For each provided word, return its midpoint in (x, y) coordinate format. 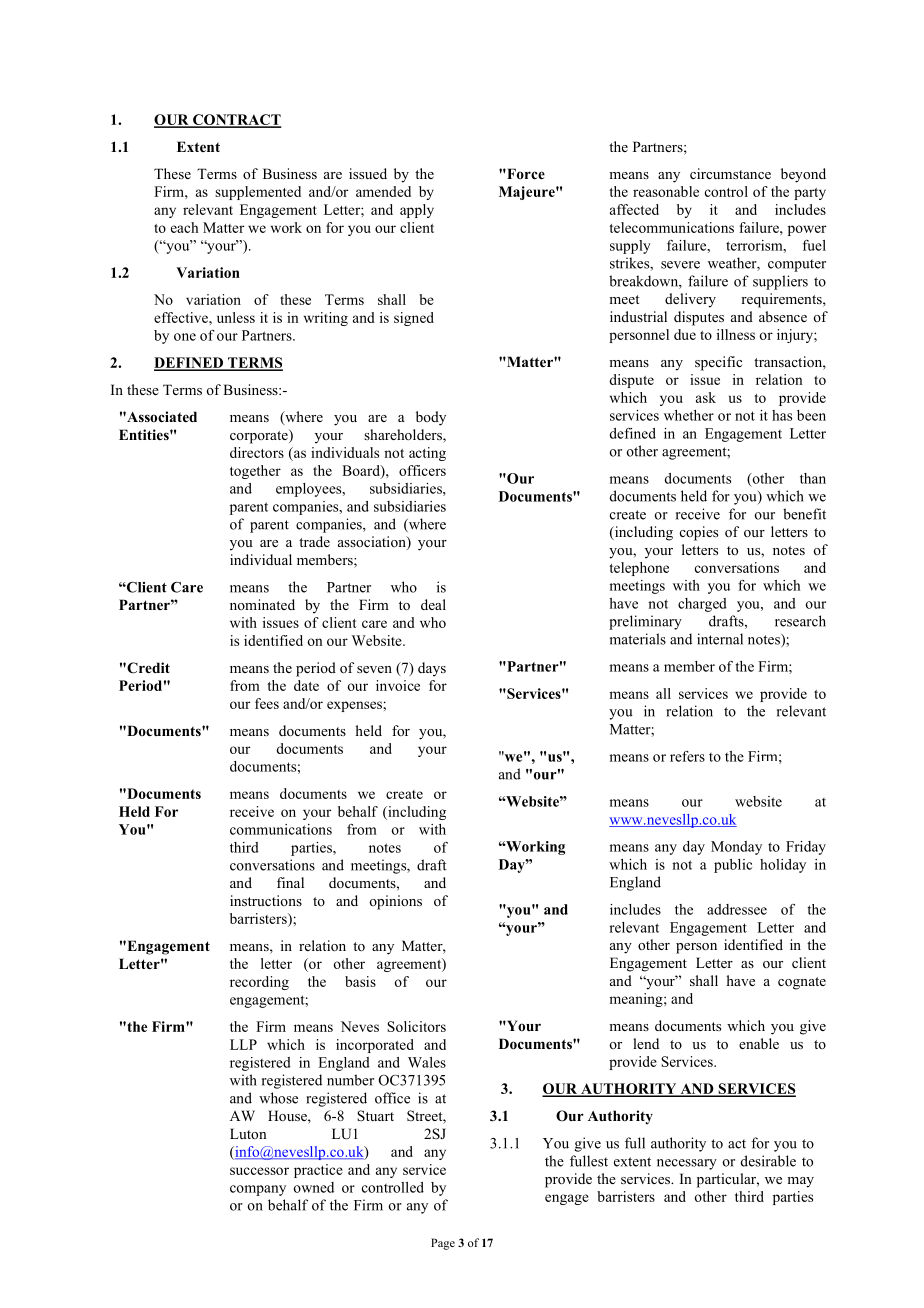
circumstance (730, 173)
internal (720, 639)
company (258, 1190)
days (432, 669)
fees (267, 703)
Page (443, 1244)
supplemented (258, 193)
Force (525, 173)
